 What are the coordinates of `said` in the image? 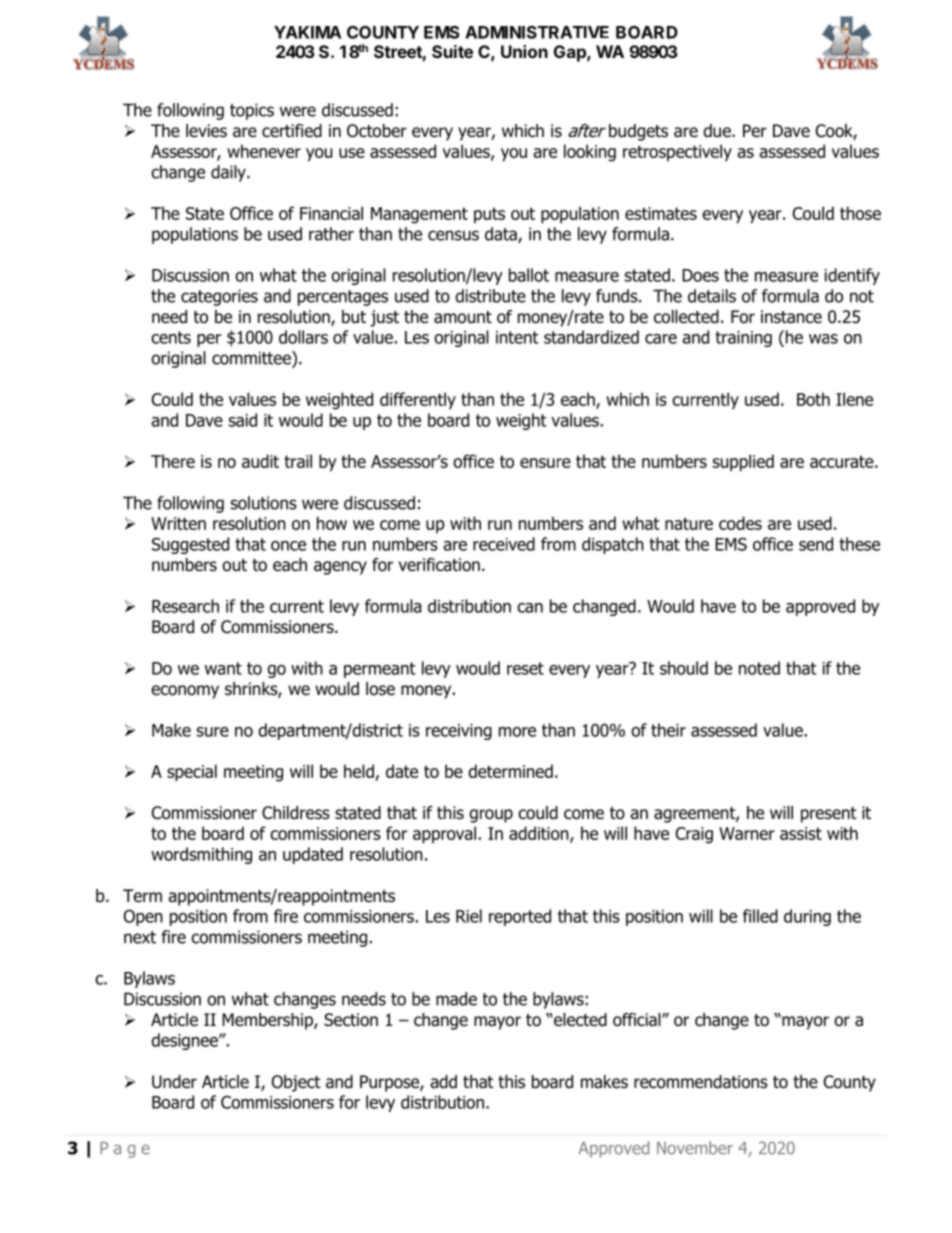 It's located at (243, 420).
